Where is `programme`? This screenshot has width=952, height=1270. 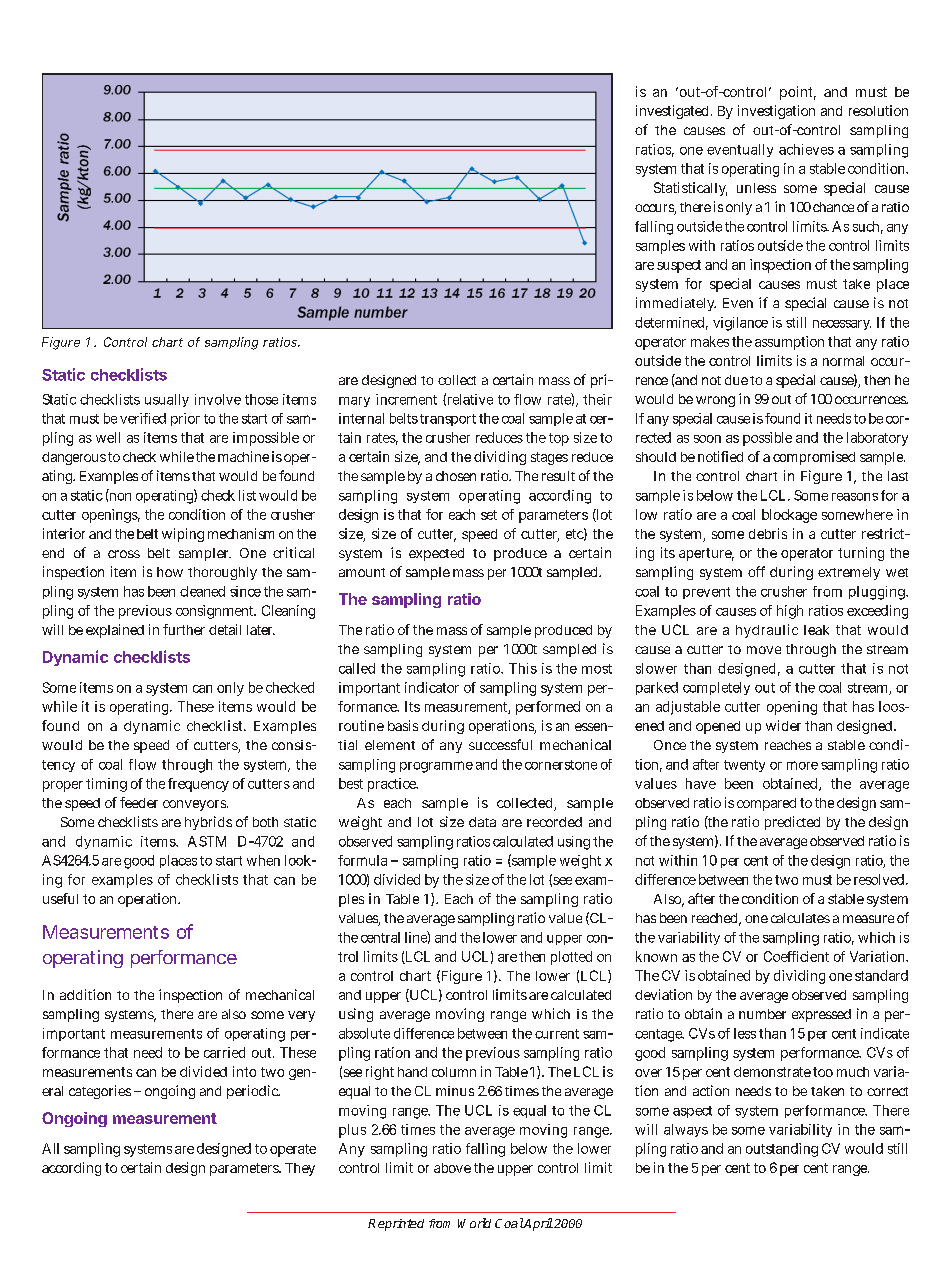 programme is located at coordinates (436, 767).
